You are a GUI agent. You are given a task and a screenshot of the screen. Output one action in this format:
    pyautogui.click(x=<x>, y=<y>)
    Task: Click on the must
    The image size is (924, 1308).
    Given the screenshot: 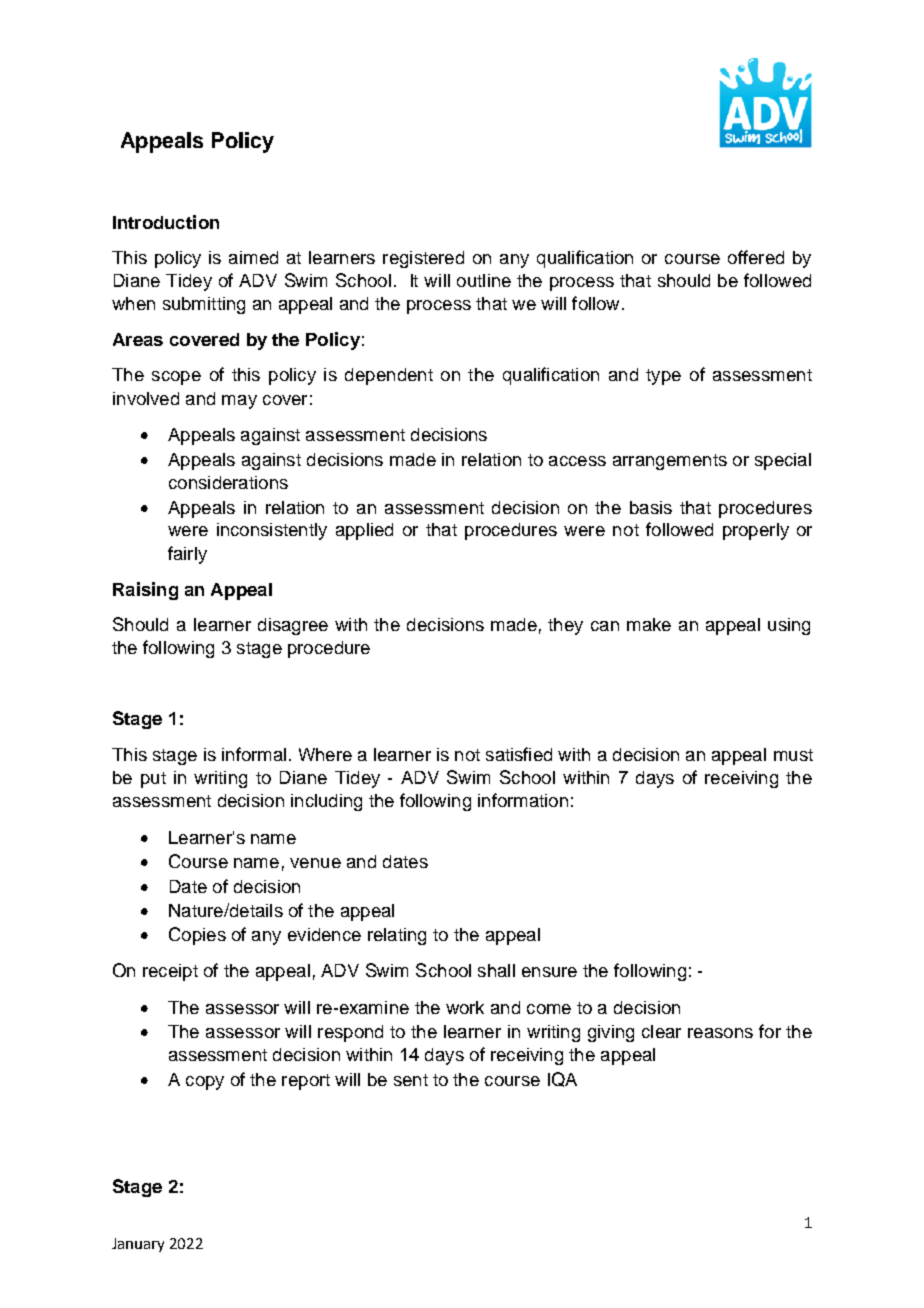 What is the action you would take?
    pyautogui.click(x=793, y=755)
